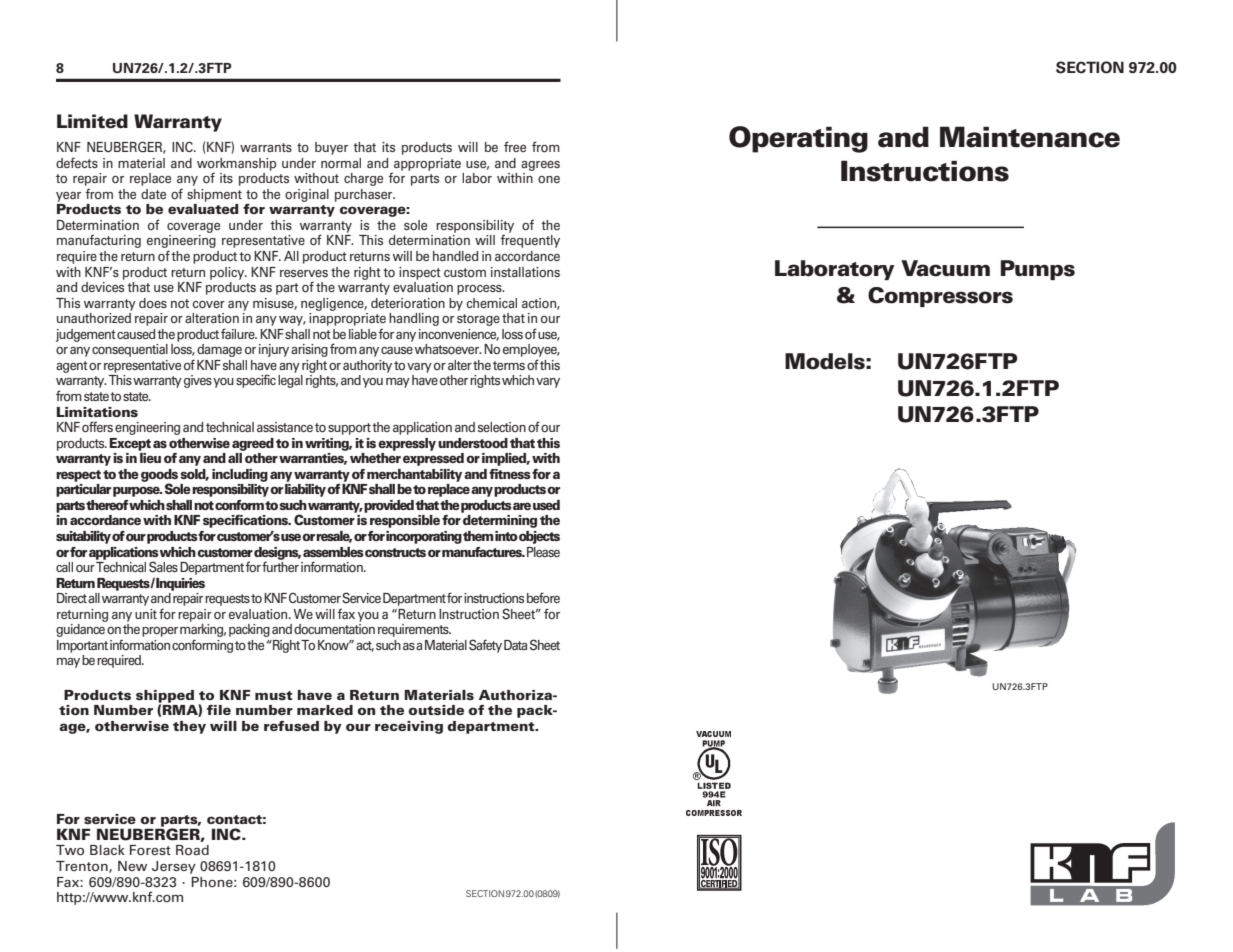 Image resolution: width=1233 pixels, height=952 pixels. Describe the element at coordinates (940, 297) in the screenshot. I see `Compressors` at that location.
